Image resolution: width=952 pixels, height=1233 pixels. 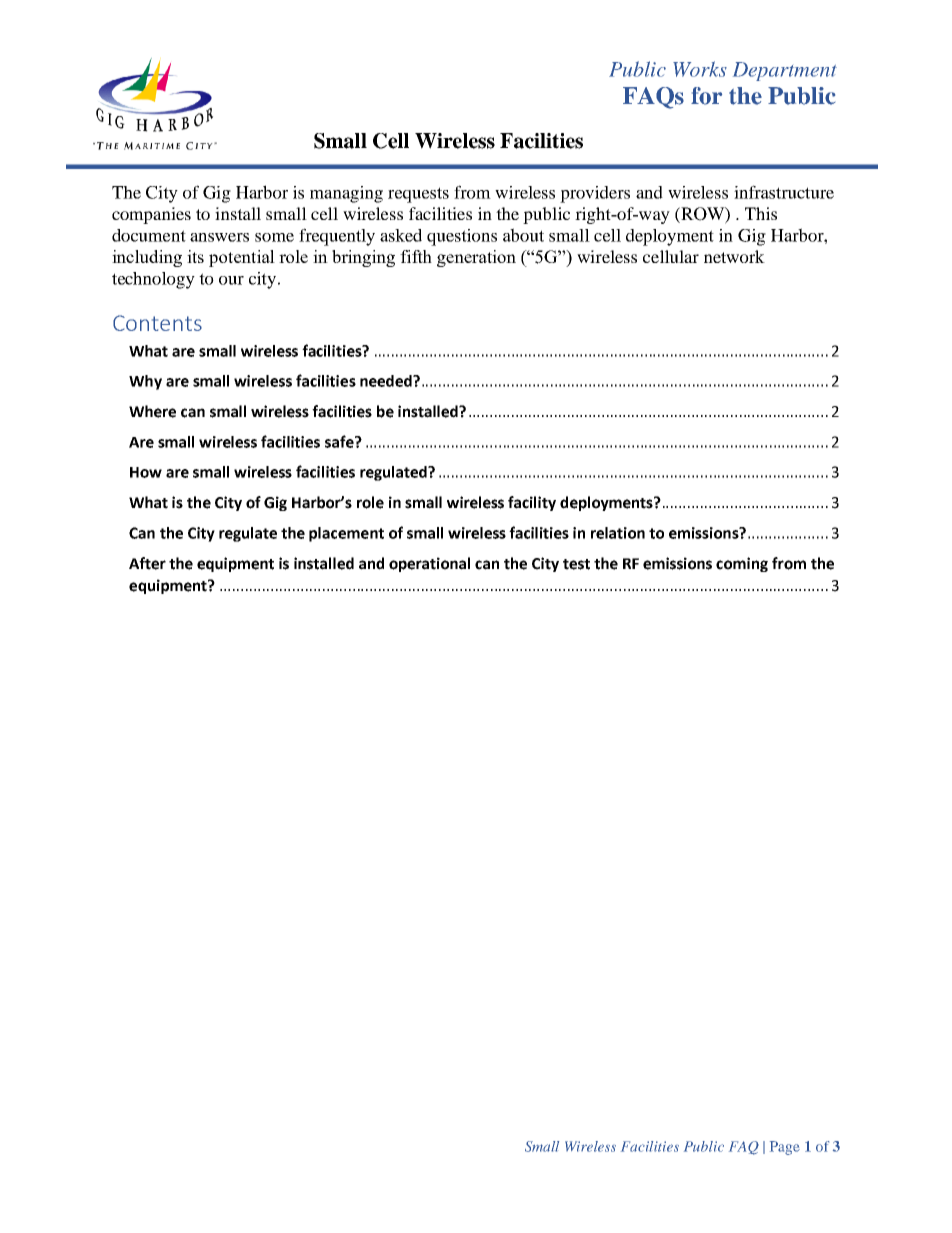 I want to click on Page, so click(x=785, y=1148).
